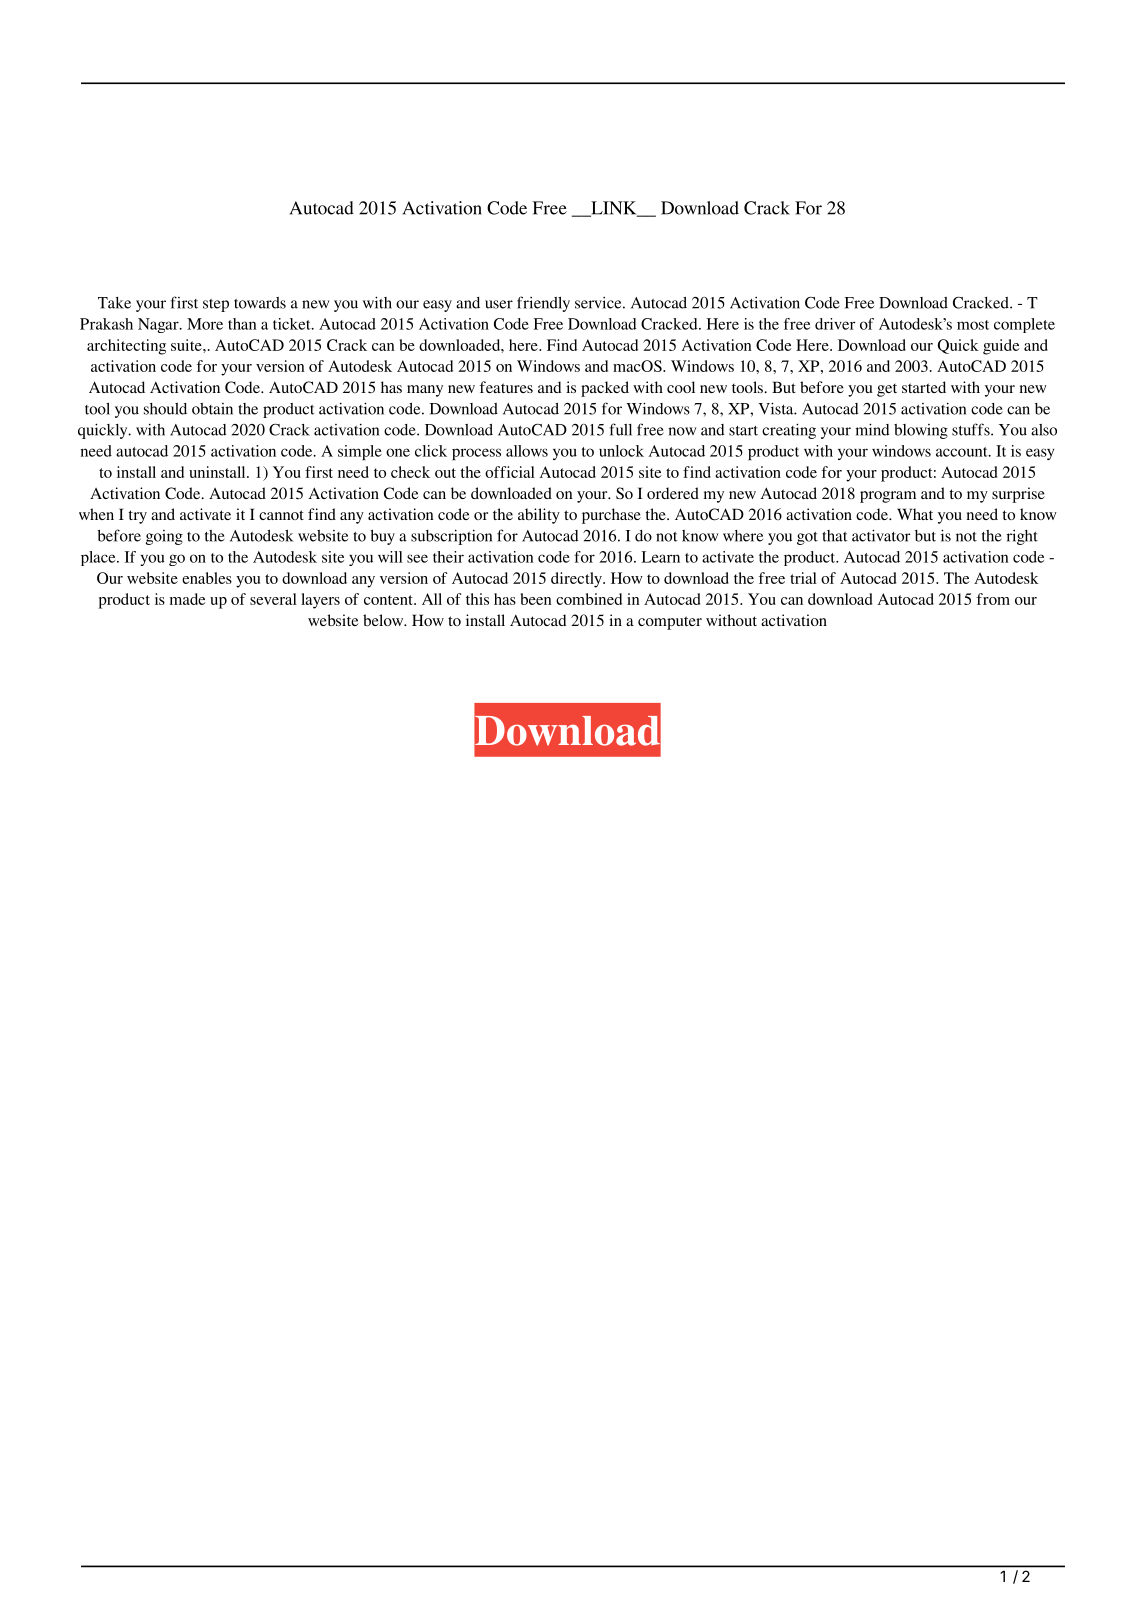 The height and width of the screenshot is (1621, 1146). What do you see at coordinates (188, 599) in the screenshot?
I see `made` at bounding box center [188, 599].
